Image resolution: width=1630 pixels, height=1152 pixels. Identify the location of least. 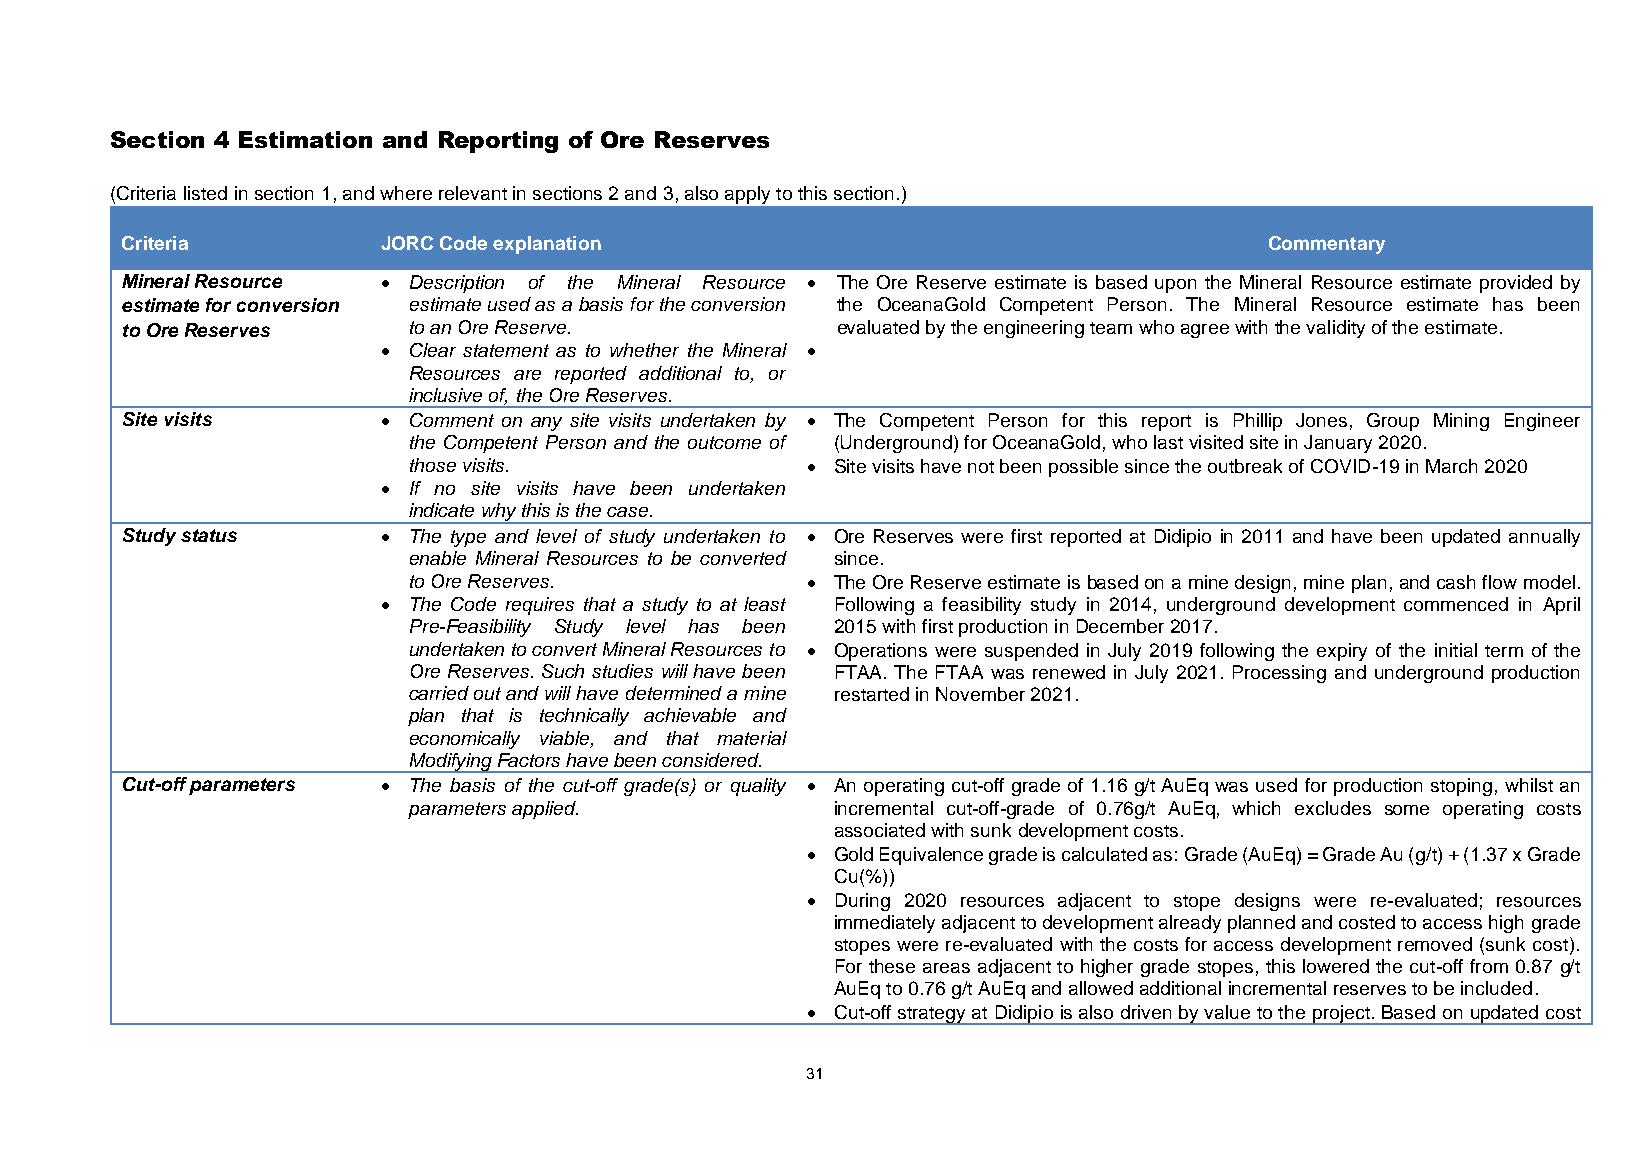
(765, 604).
